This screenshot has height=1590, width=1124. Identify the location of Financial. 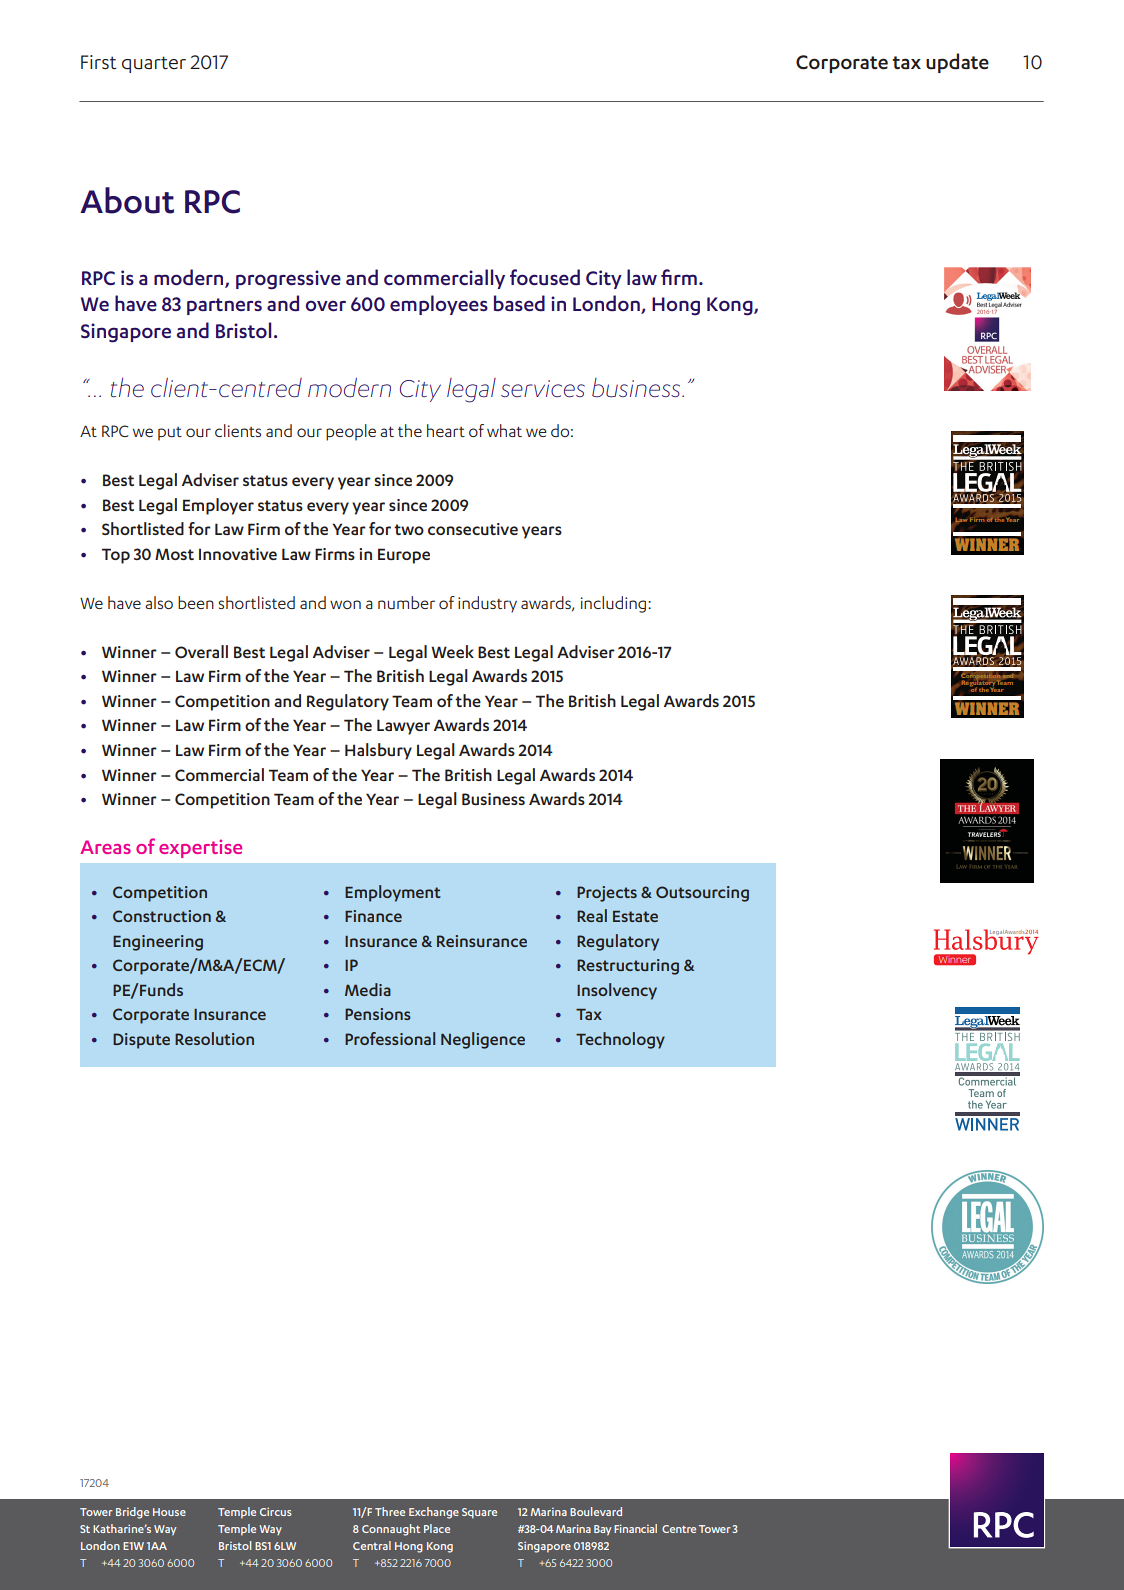
(635, 1528).
